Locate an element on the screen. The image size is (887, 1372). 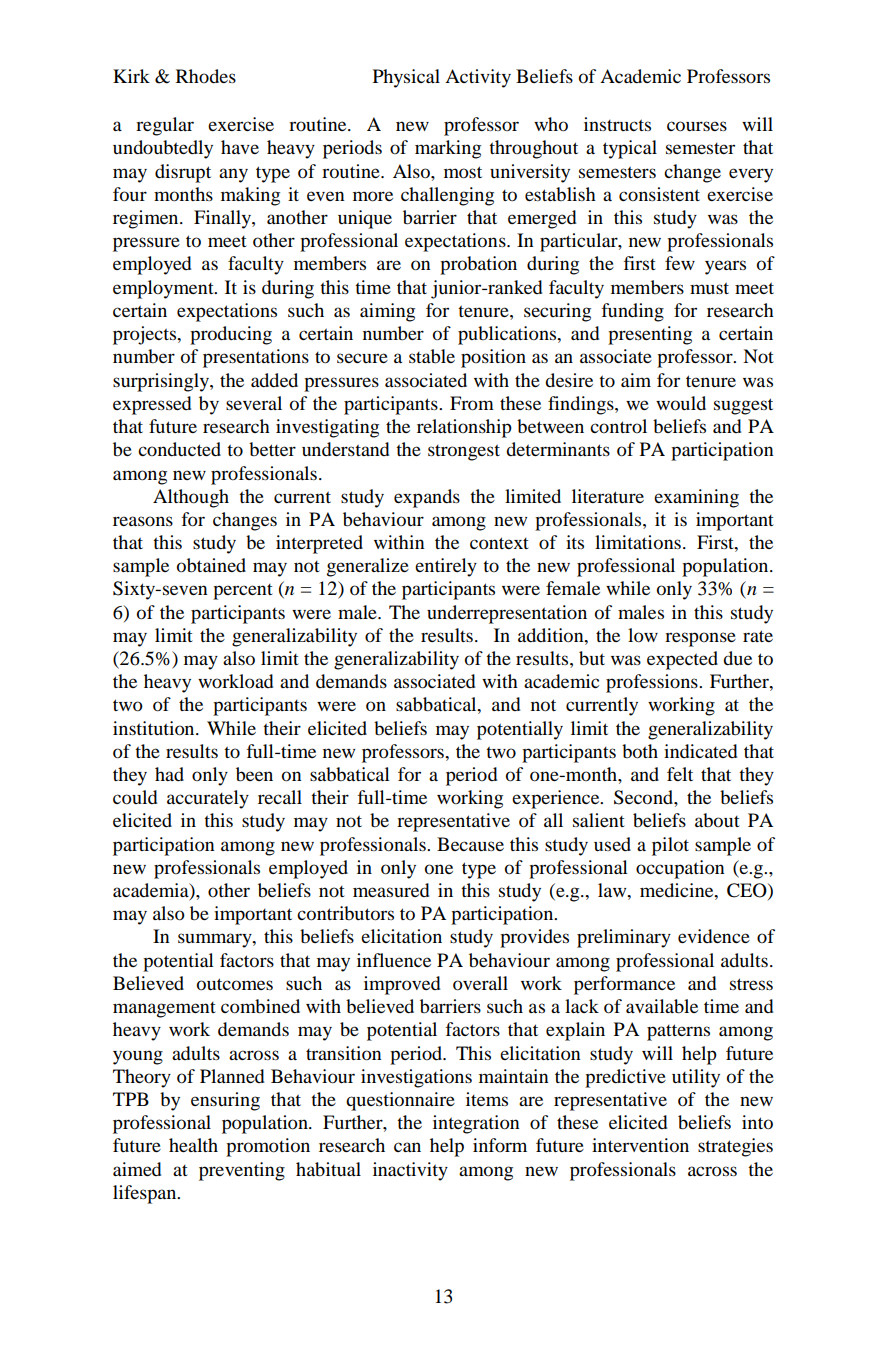
percent is located at coordinates (243, 592).
